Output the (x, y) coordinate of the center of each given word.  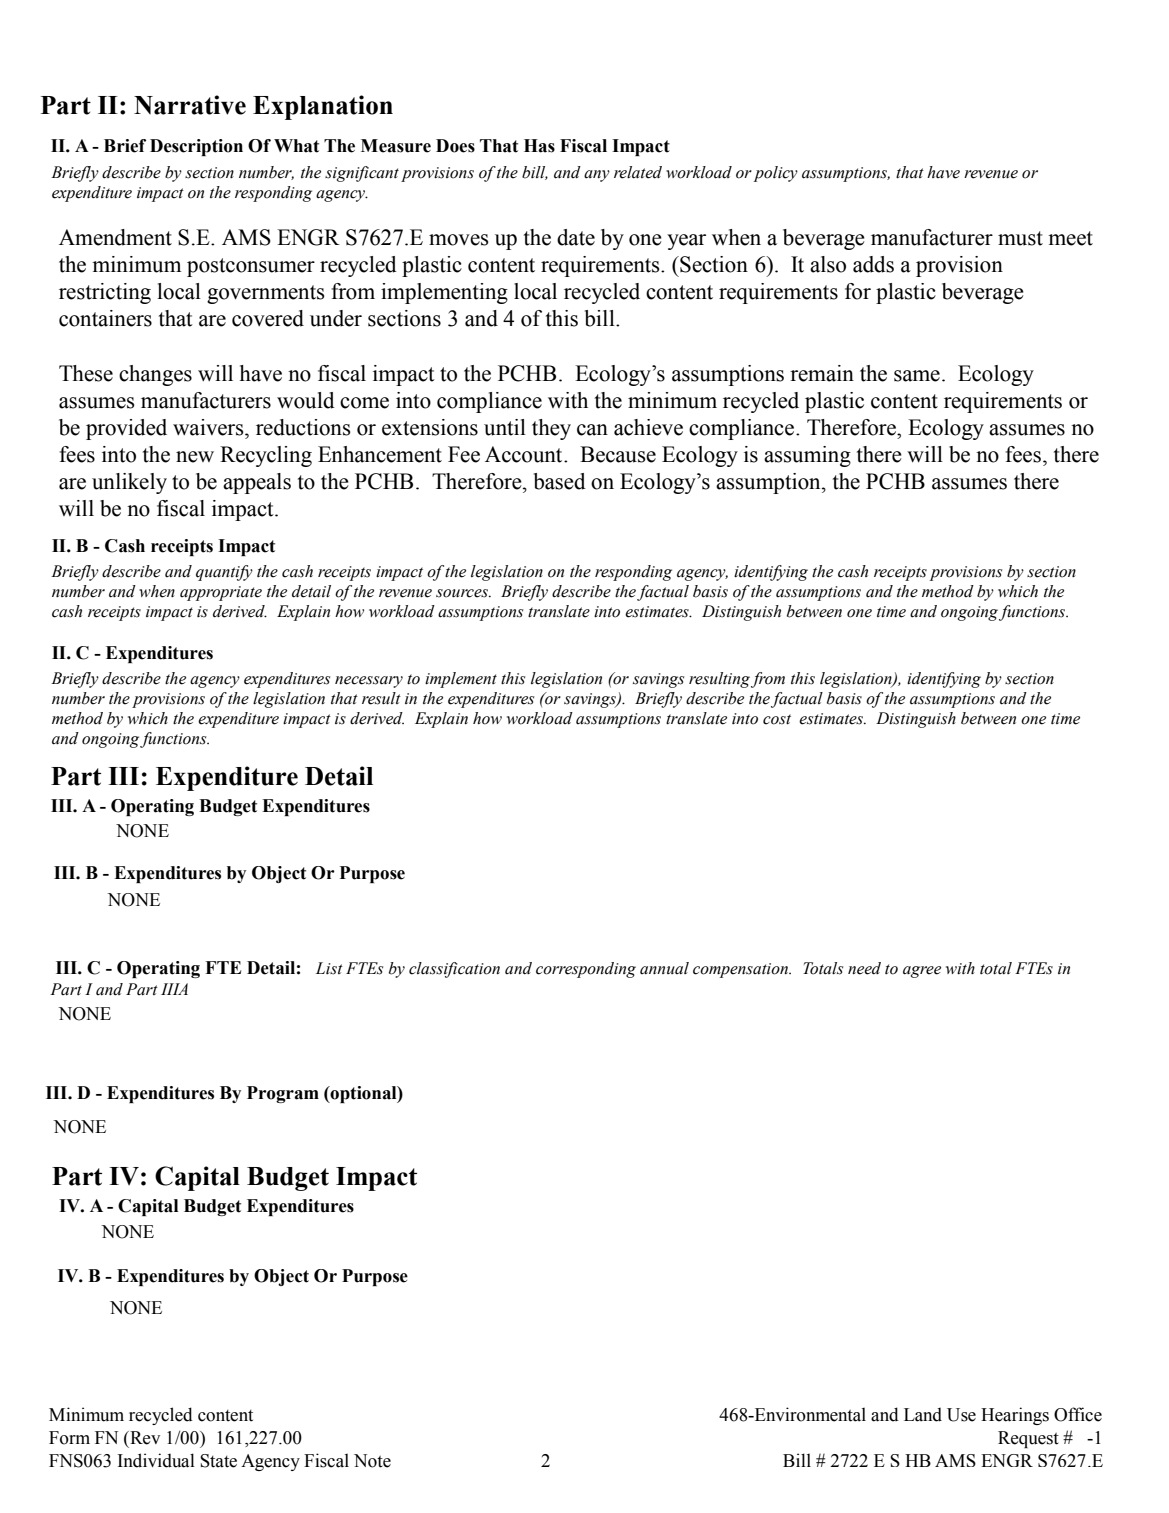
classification (454, 970)
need (864, 968)
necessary (369, 682)
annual (664, 968)
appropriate (221, 593)
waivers (209, 427)
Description (196, 147)
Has (539, 146)
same (917, 376)
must (1020, 238)
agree (922, 972)
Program (283, 1094)
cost (777, 719)
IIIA (174, 989)
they (551, 429)
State (218, 1461)
